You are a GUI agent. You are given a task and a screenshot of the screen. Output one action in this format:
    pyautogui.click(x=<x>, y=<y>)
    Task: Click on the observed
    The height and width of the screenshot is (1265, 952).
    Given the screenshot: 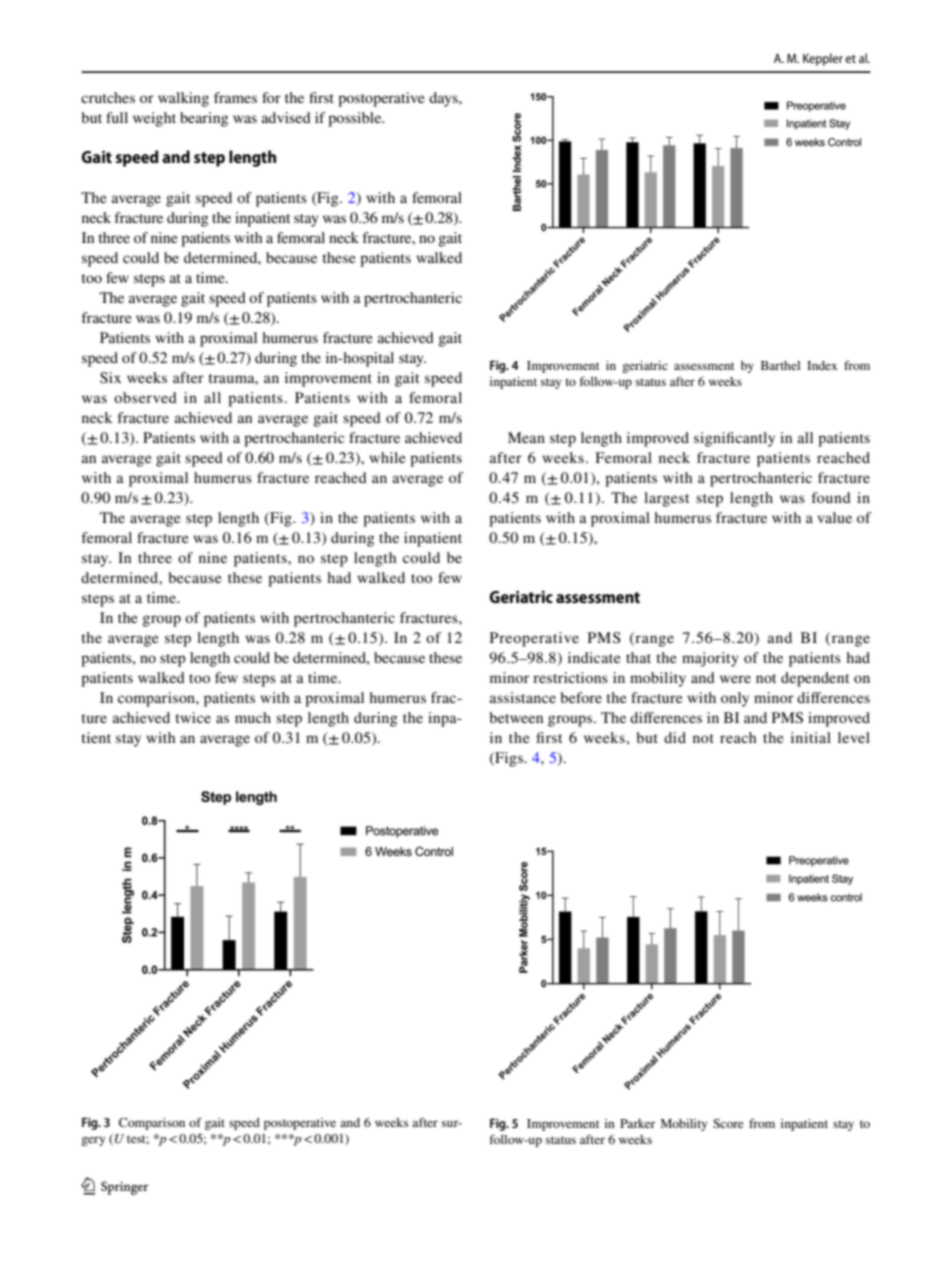 What is the action you would take?
    pyautogui.click(x=145, y=397)
